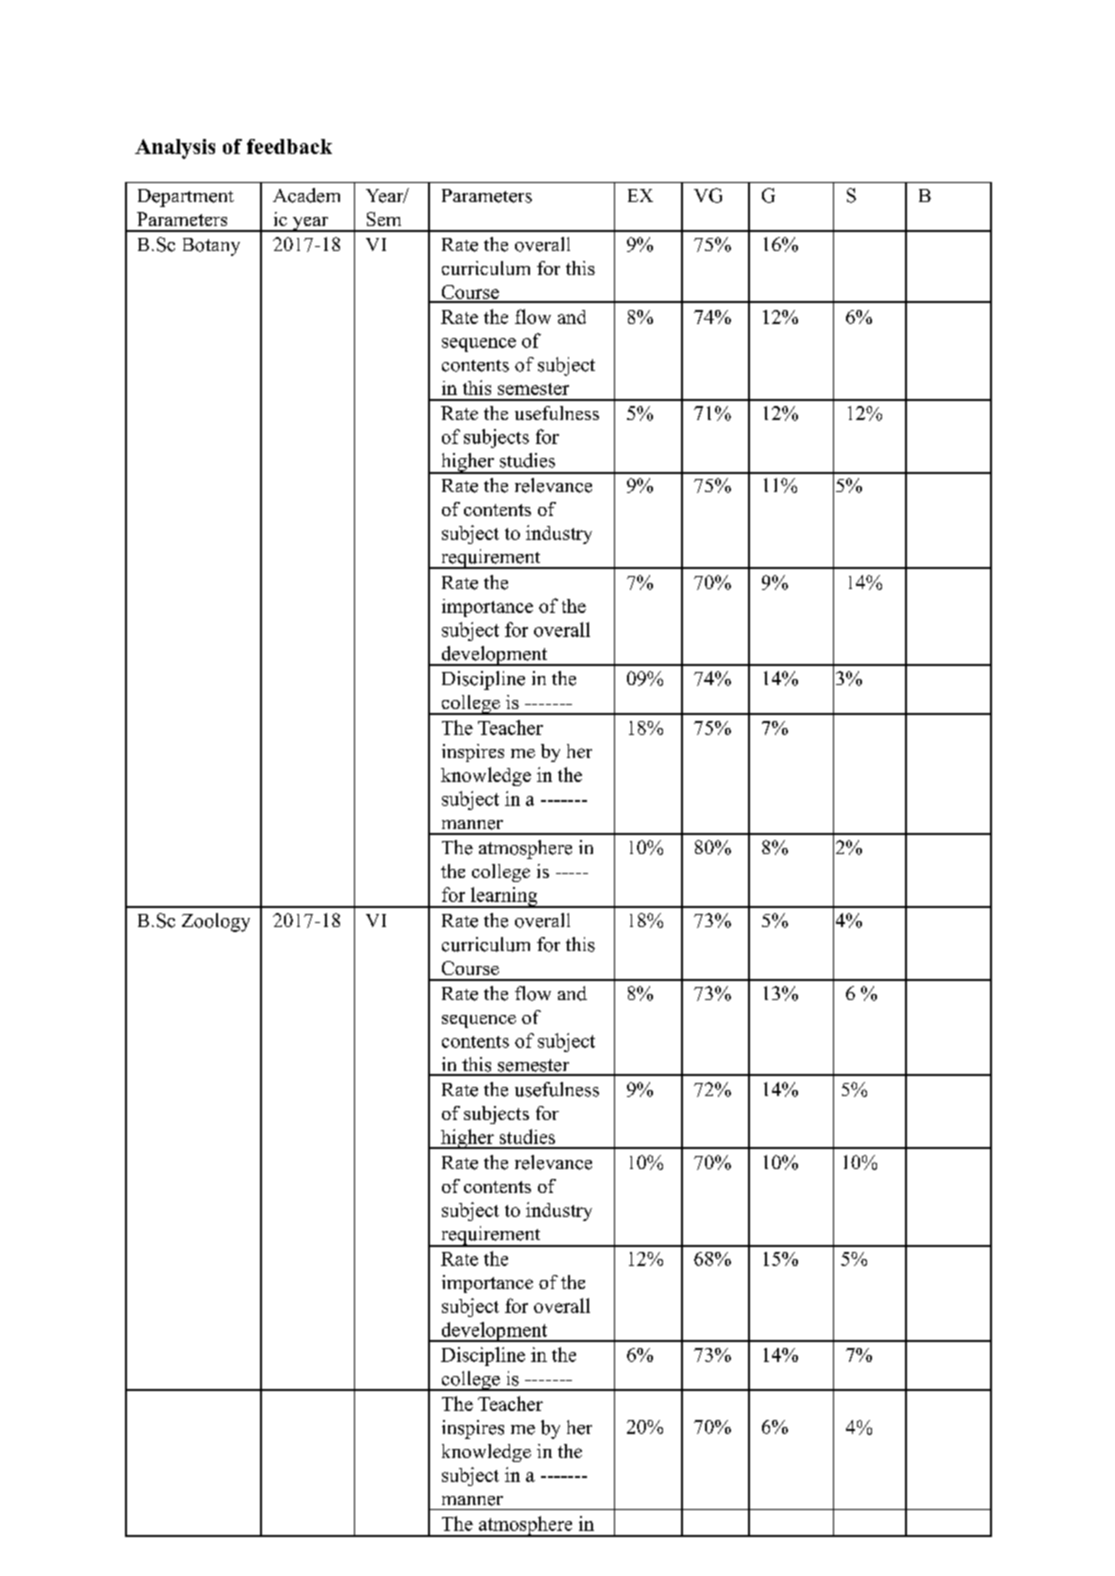 This screenshot has height=1576, width=1115. I want to click on Botany, so click(211, 247).
